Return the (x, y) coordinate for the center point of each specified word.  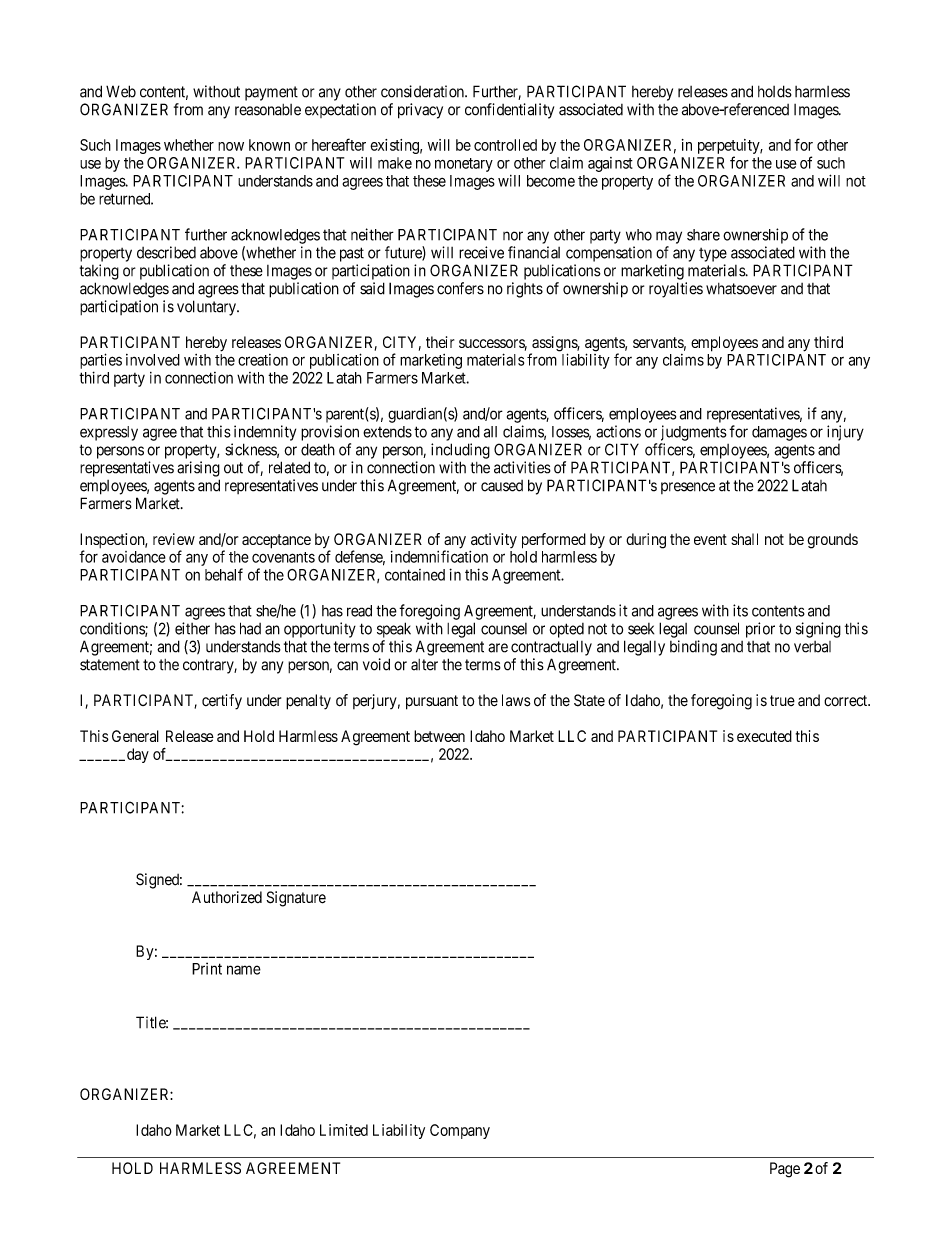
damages (779, 433)
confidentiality (509, 111)
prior (760, 630)
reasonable (268, 110)
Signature (296, 899)
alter (424, 665)
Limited (344, 1130)
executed (764, 736)
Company (460, 1131)
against (610, 164)
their (440, 342)
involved (153, 360)
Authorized (227, 897)
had (250, 628)
